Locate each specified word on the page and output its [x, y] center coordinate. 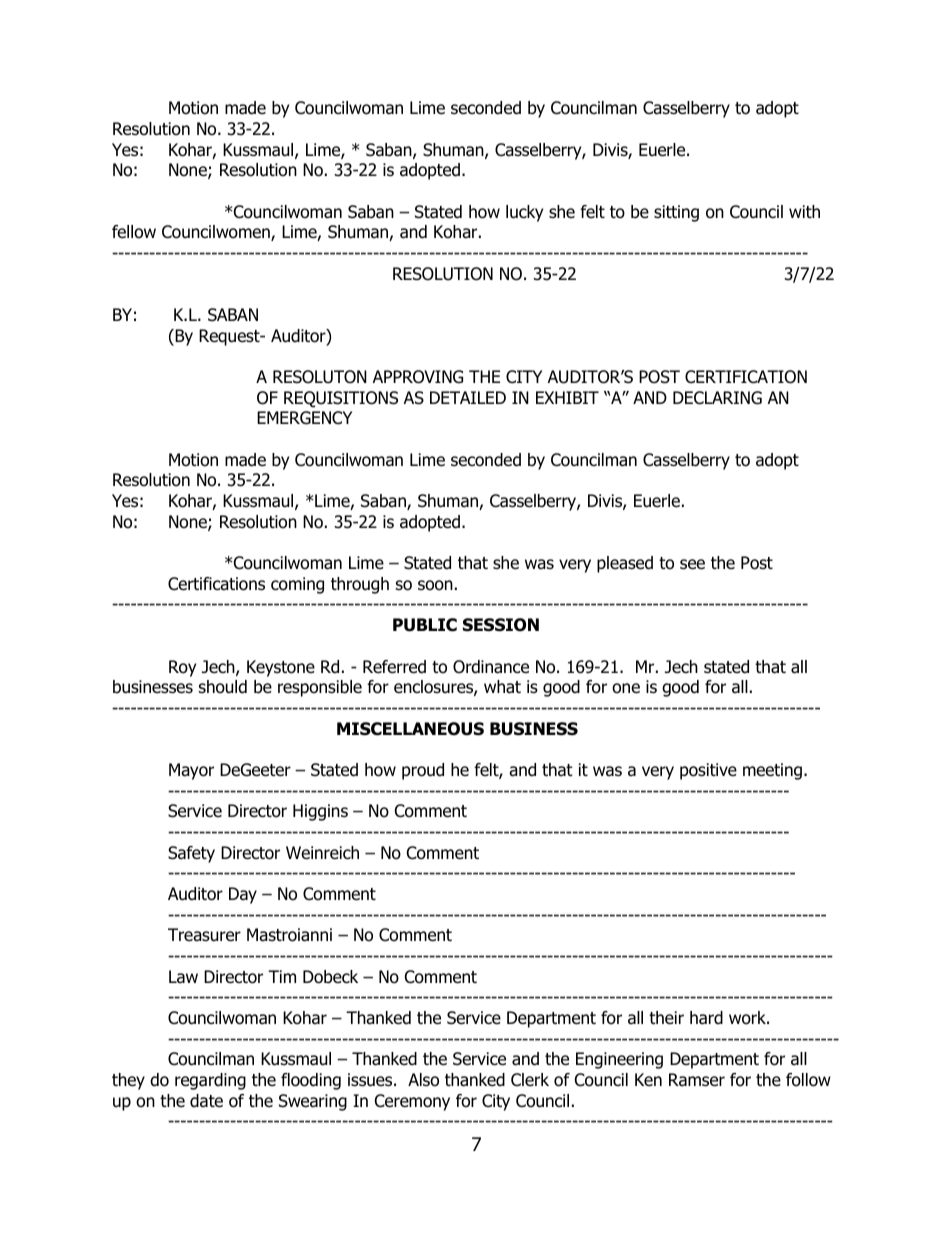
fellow [134, 232]
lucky [524, 213]
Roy [182, 668]
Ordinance [491, 667]
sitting [676, 213]
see [692, 564]
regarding [210, 1081]
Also [423, 1080]
